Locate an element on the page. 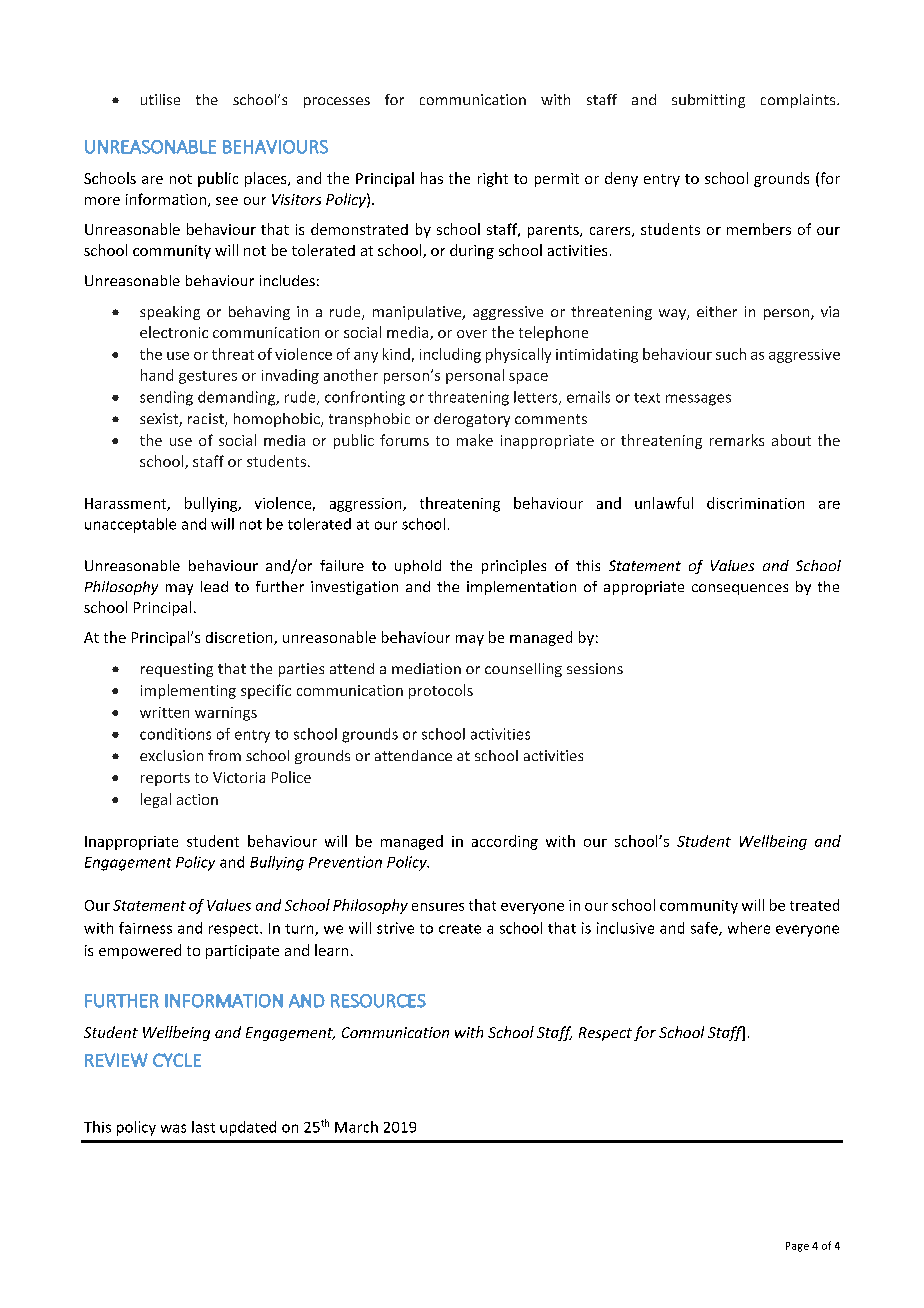  create is located at coordinates (460, 929).
